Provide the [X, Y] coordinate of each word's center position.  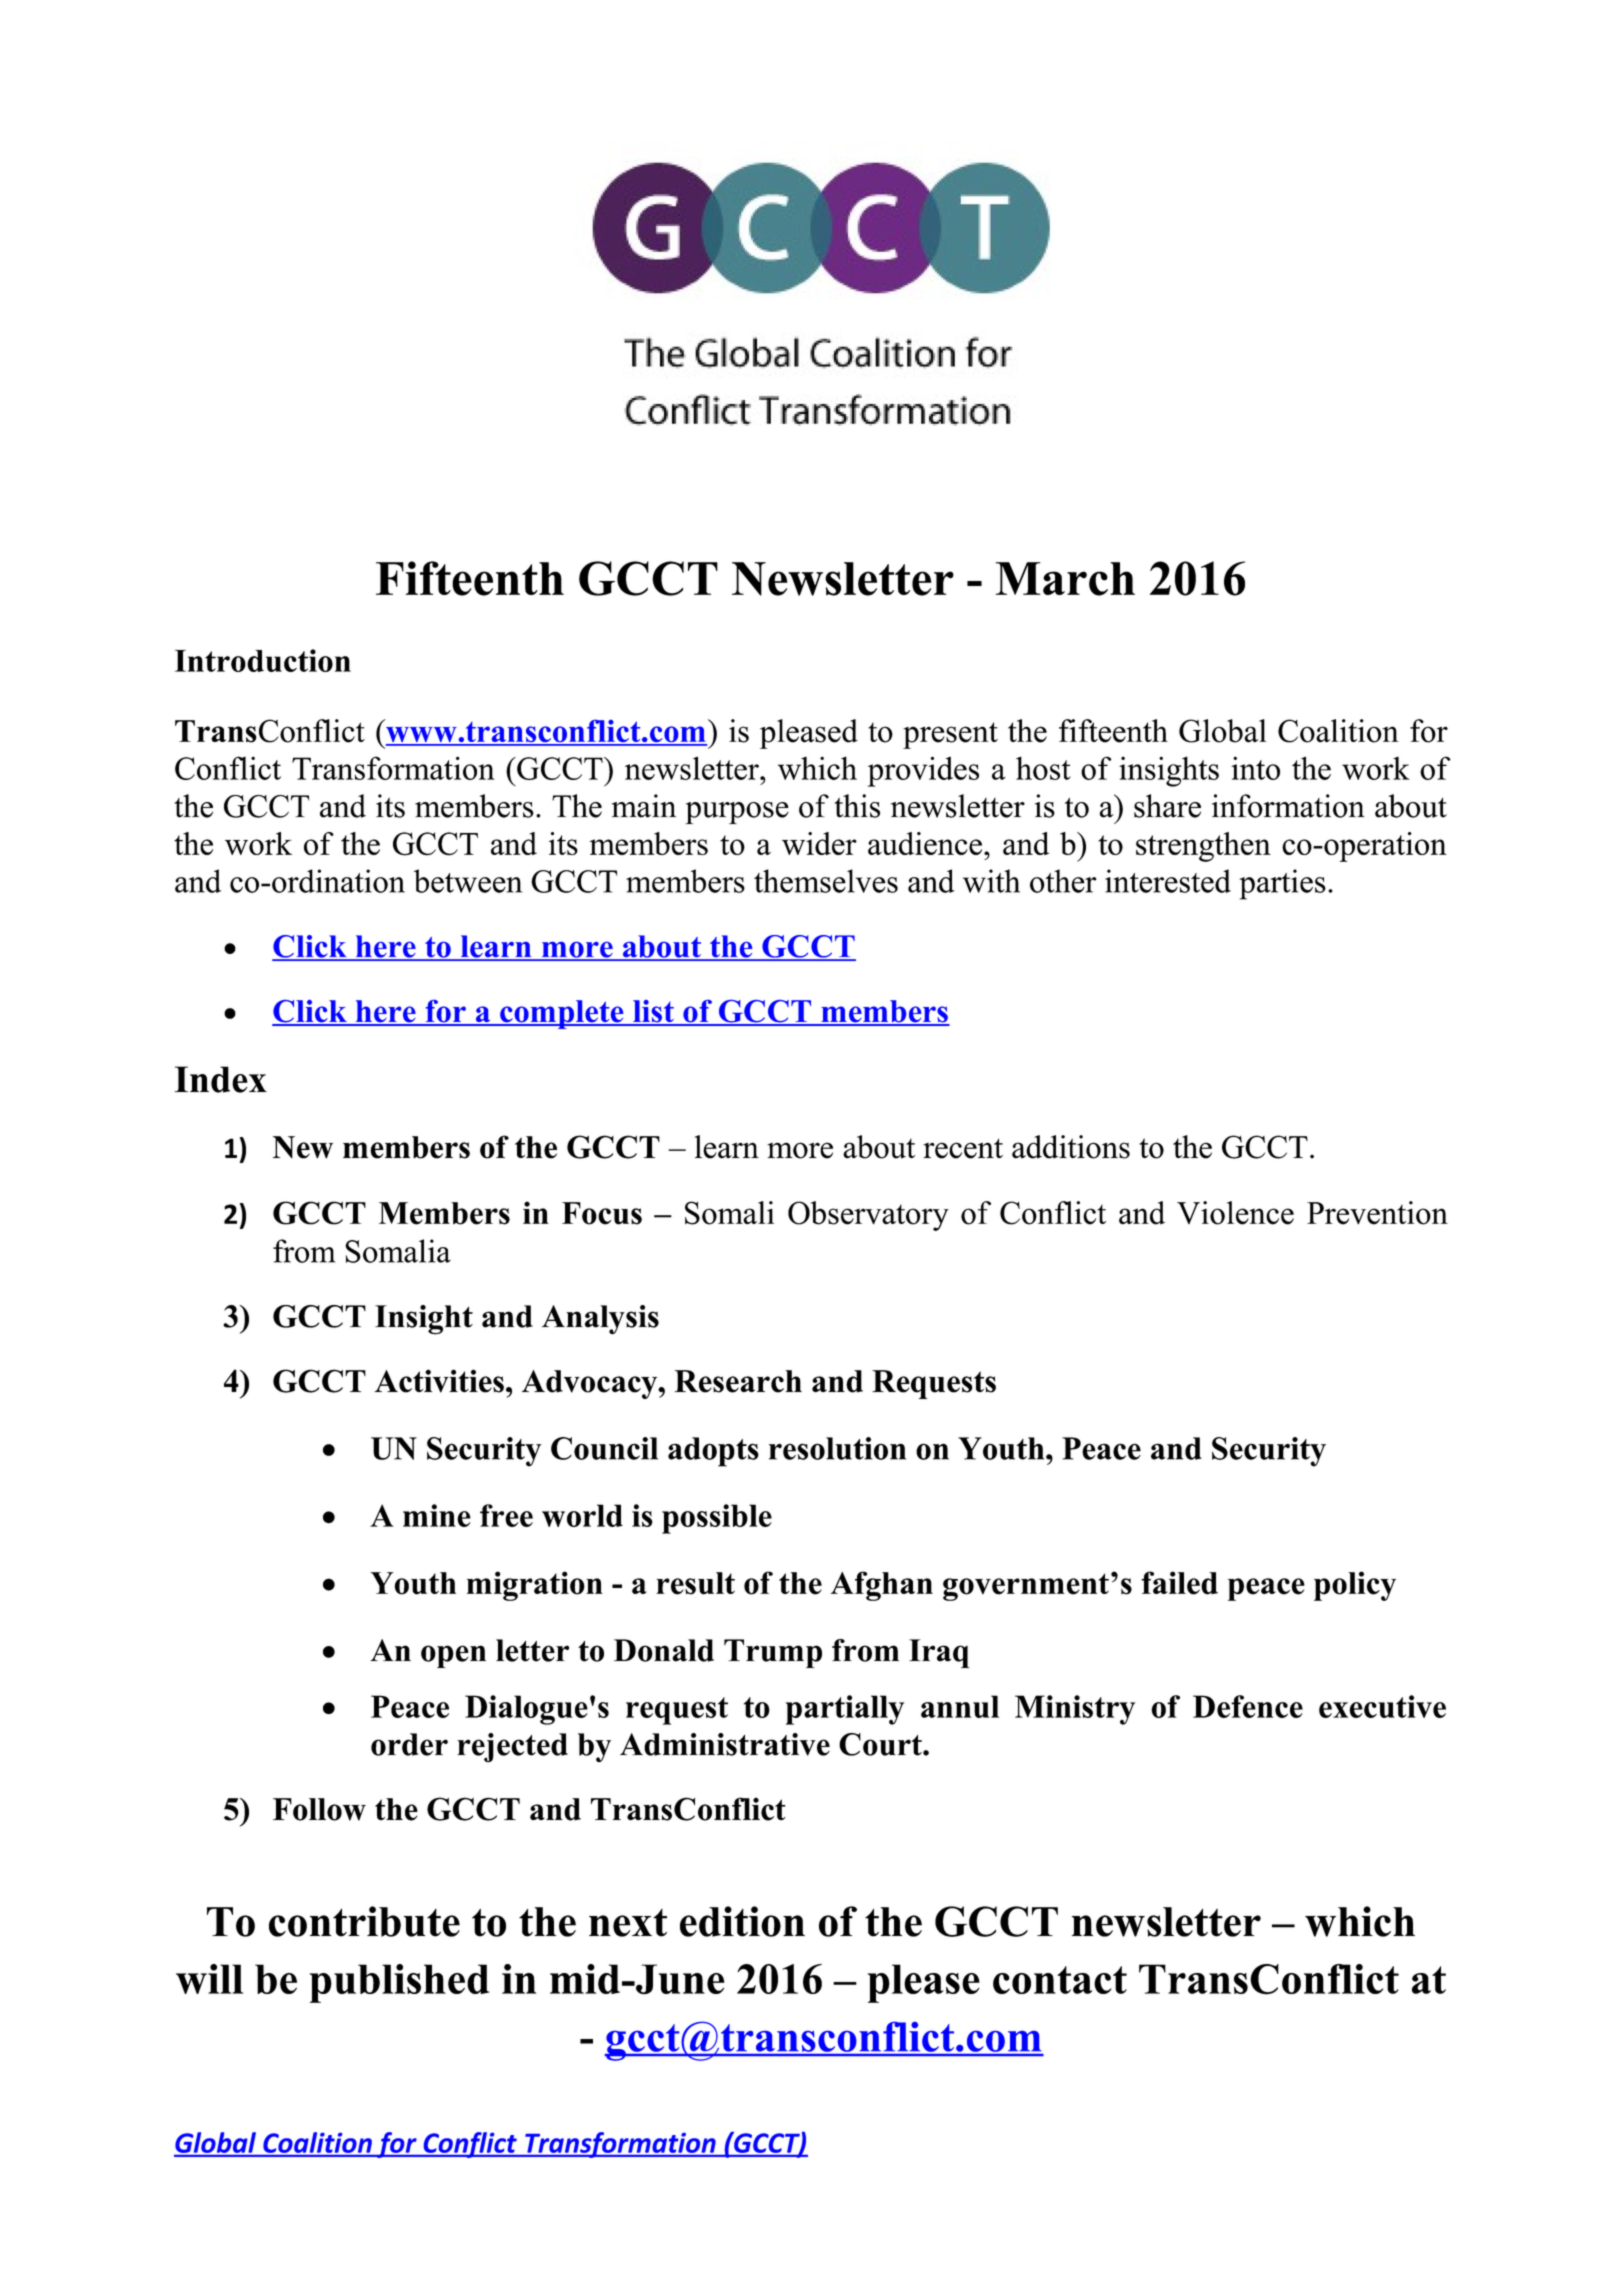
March [1065, 579]
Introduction [263, 660]
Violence [1235, 1213]
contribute [364, 1921]
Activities [439, 1381]
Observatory [868, 1216]
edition [742, 1921]
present [950, 735]
